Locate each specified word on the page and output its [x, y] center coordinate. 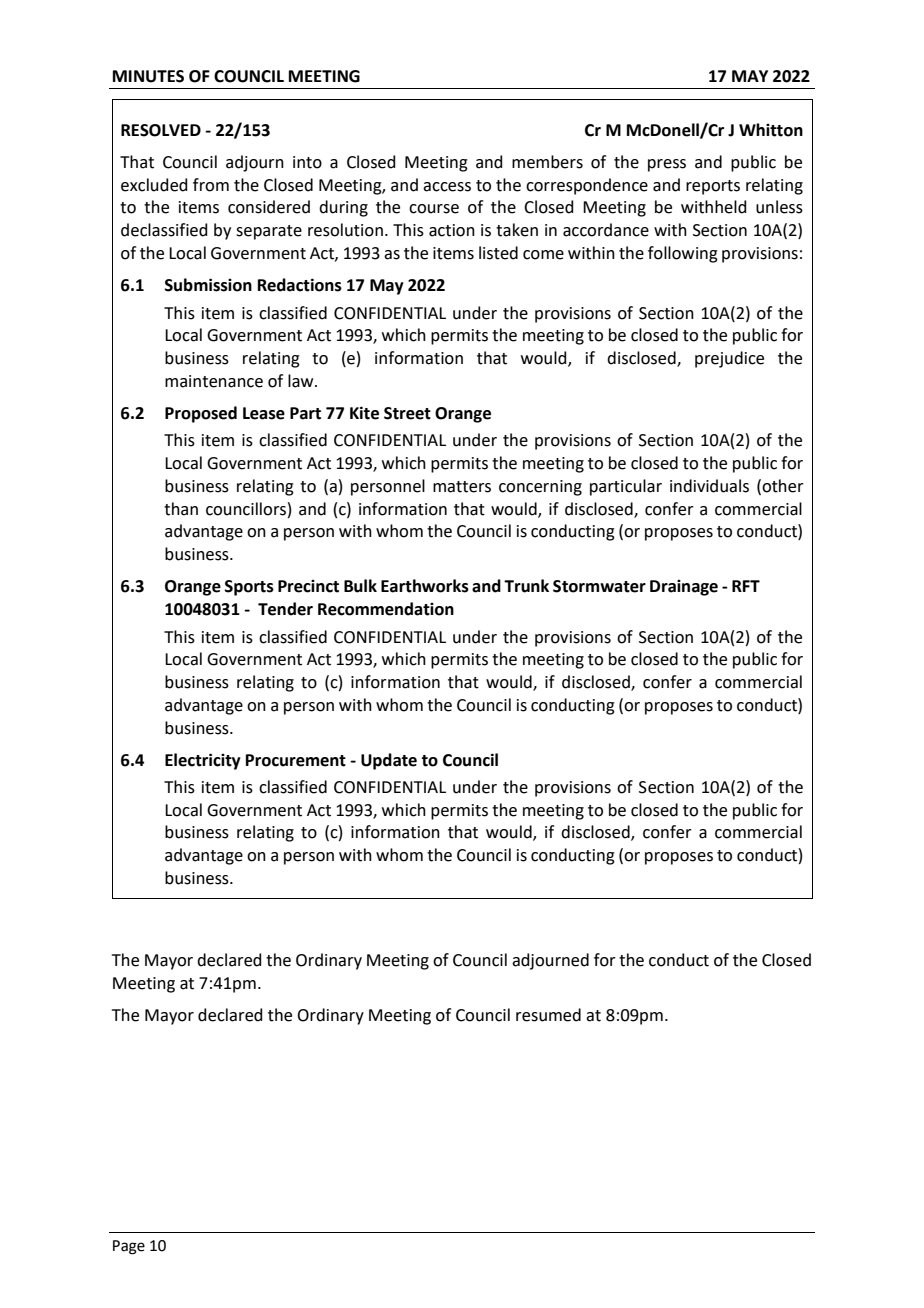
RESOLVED [161, 130]
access [447, 187]
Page [129, 1247]
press [667, 165]
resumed [548, 1015]
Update [389, 761]
